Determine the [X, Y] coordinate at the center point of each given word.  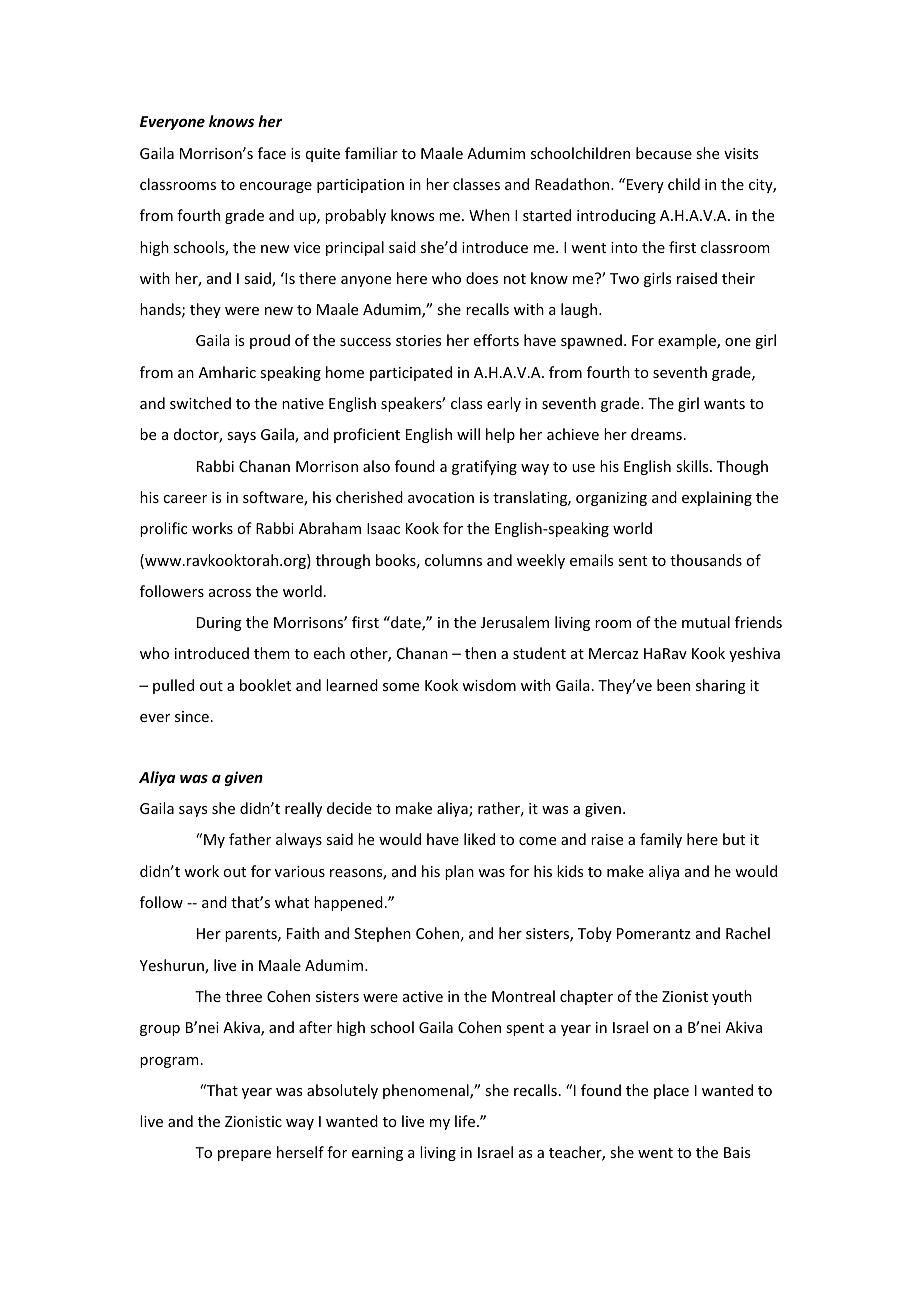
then [480, 653]
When [489, 215]
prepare [244, 1155]
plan [459, 872]
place [671, 1091]
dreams [656, 434]
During [219, 624]
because [664, 153]
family [661, 840]
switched [200, 403]
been [673, 685]
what [292, 902]
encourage [276, 187]
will [468, 434]
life [466, 1121]
